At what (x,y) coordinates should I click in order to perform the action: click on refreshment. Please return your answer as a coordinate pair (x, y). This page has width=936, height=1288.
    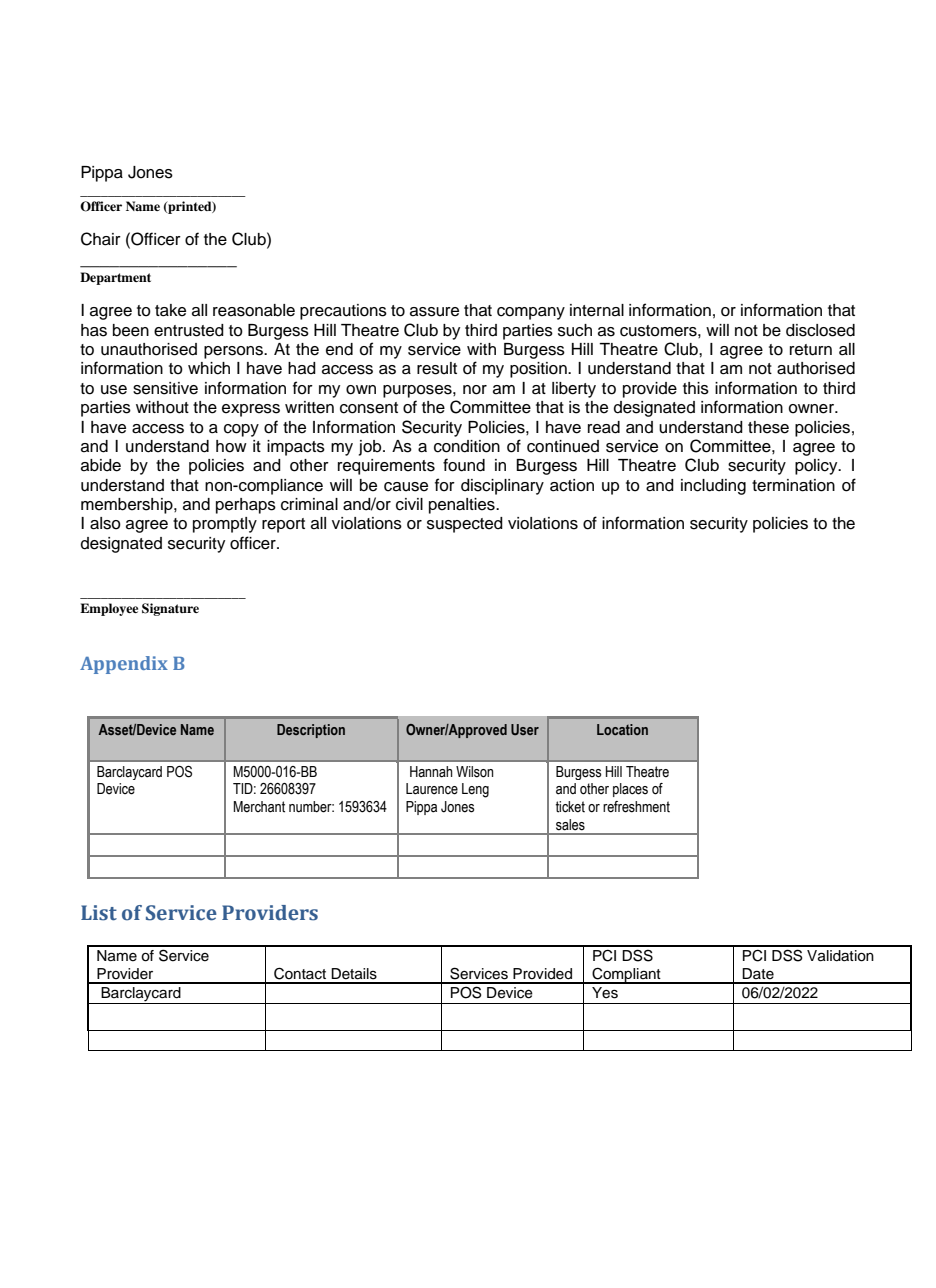
    Looking at the image, I should click on (636, 807).
